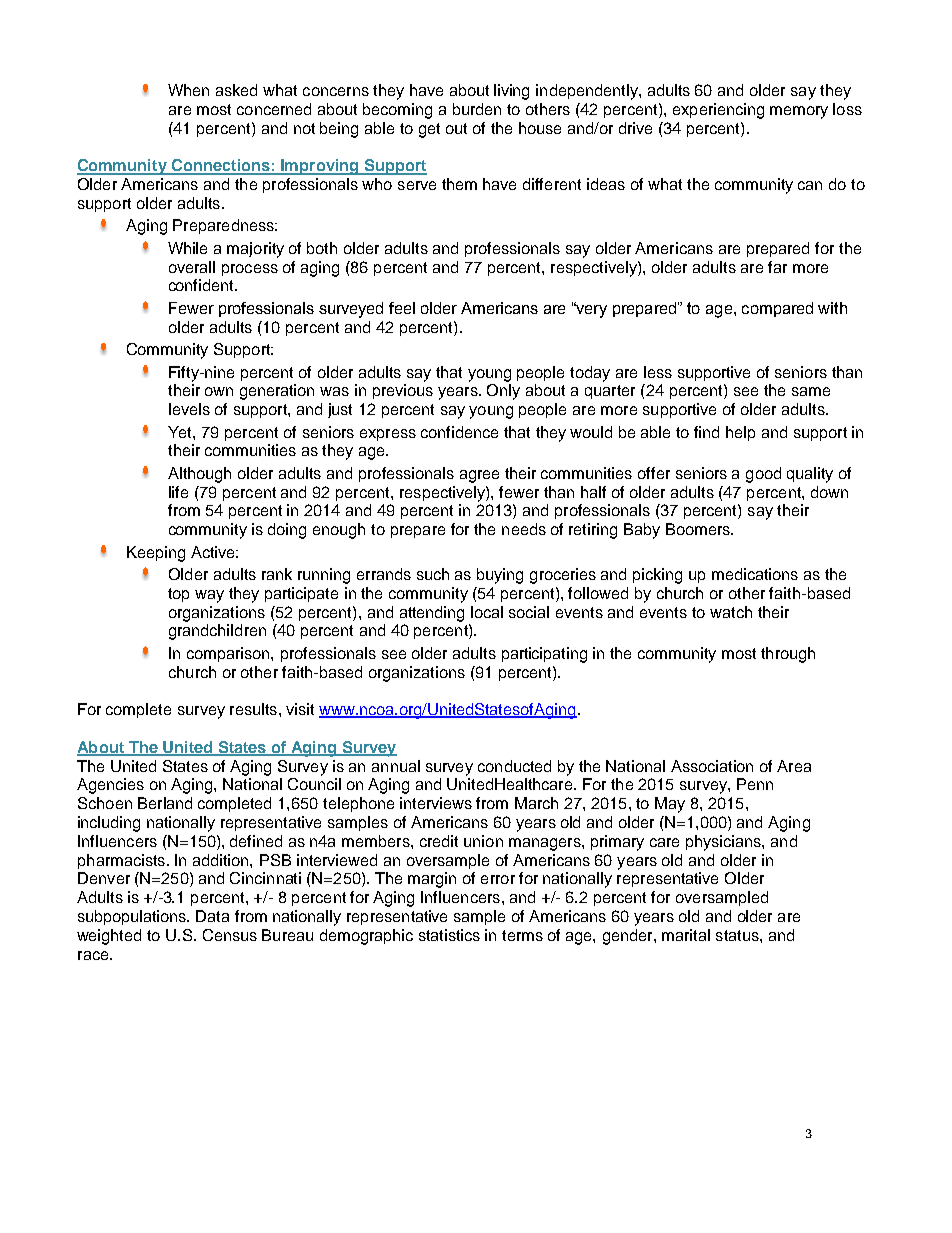 The height and width of the screenshot is (1233, 952). Describe the element at coordinates (203, 285) in the screenshot. I see `confident` at that location.
